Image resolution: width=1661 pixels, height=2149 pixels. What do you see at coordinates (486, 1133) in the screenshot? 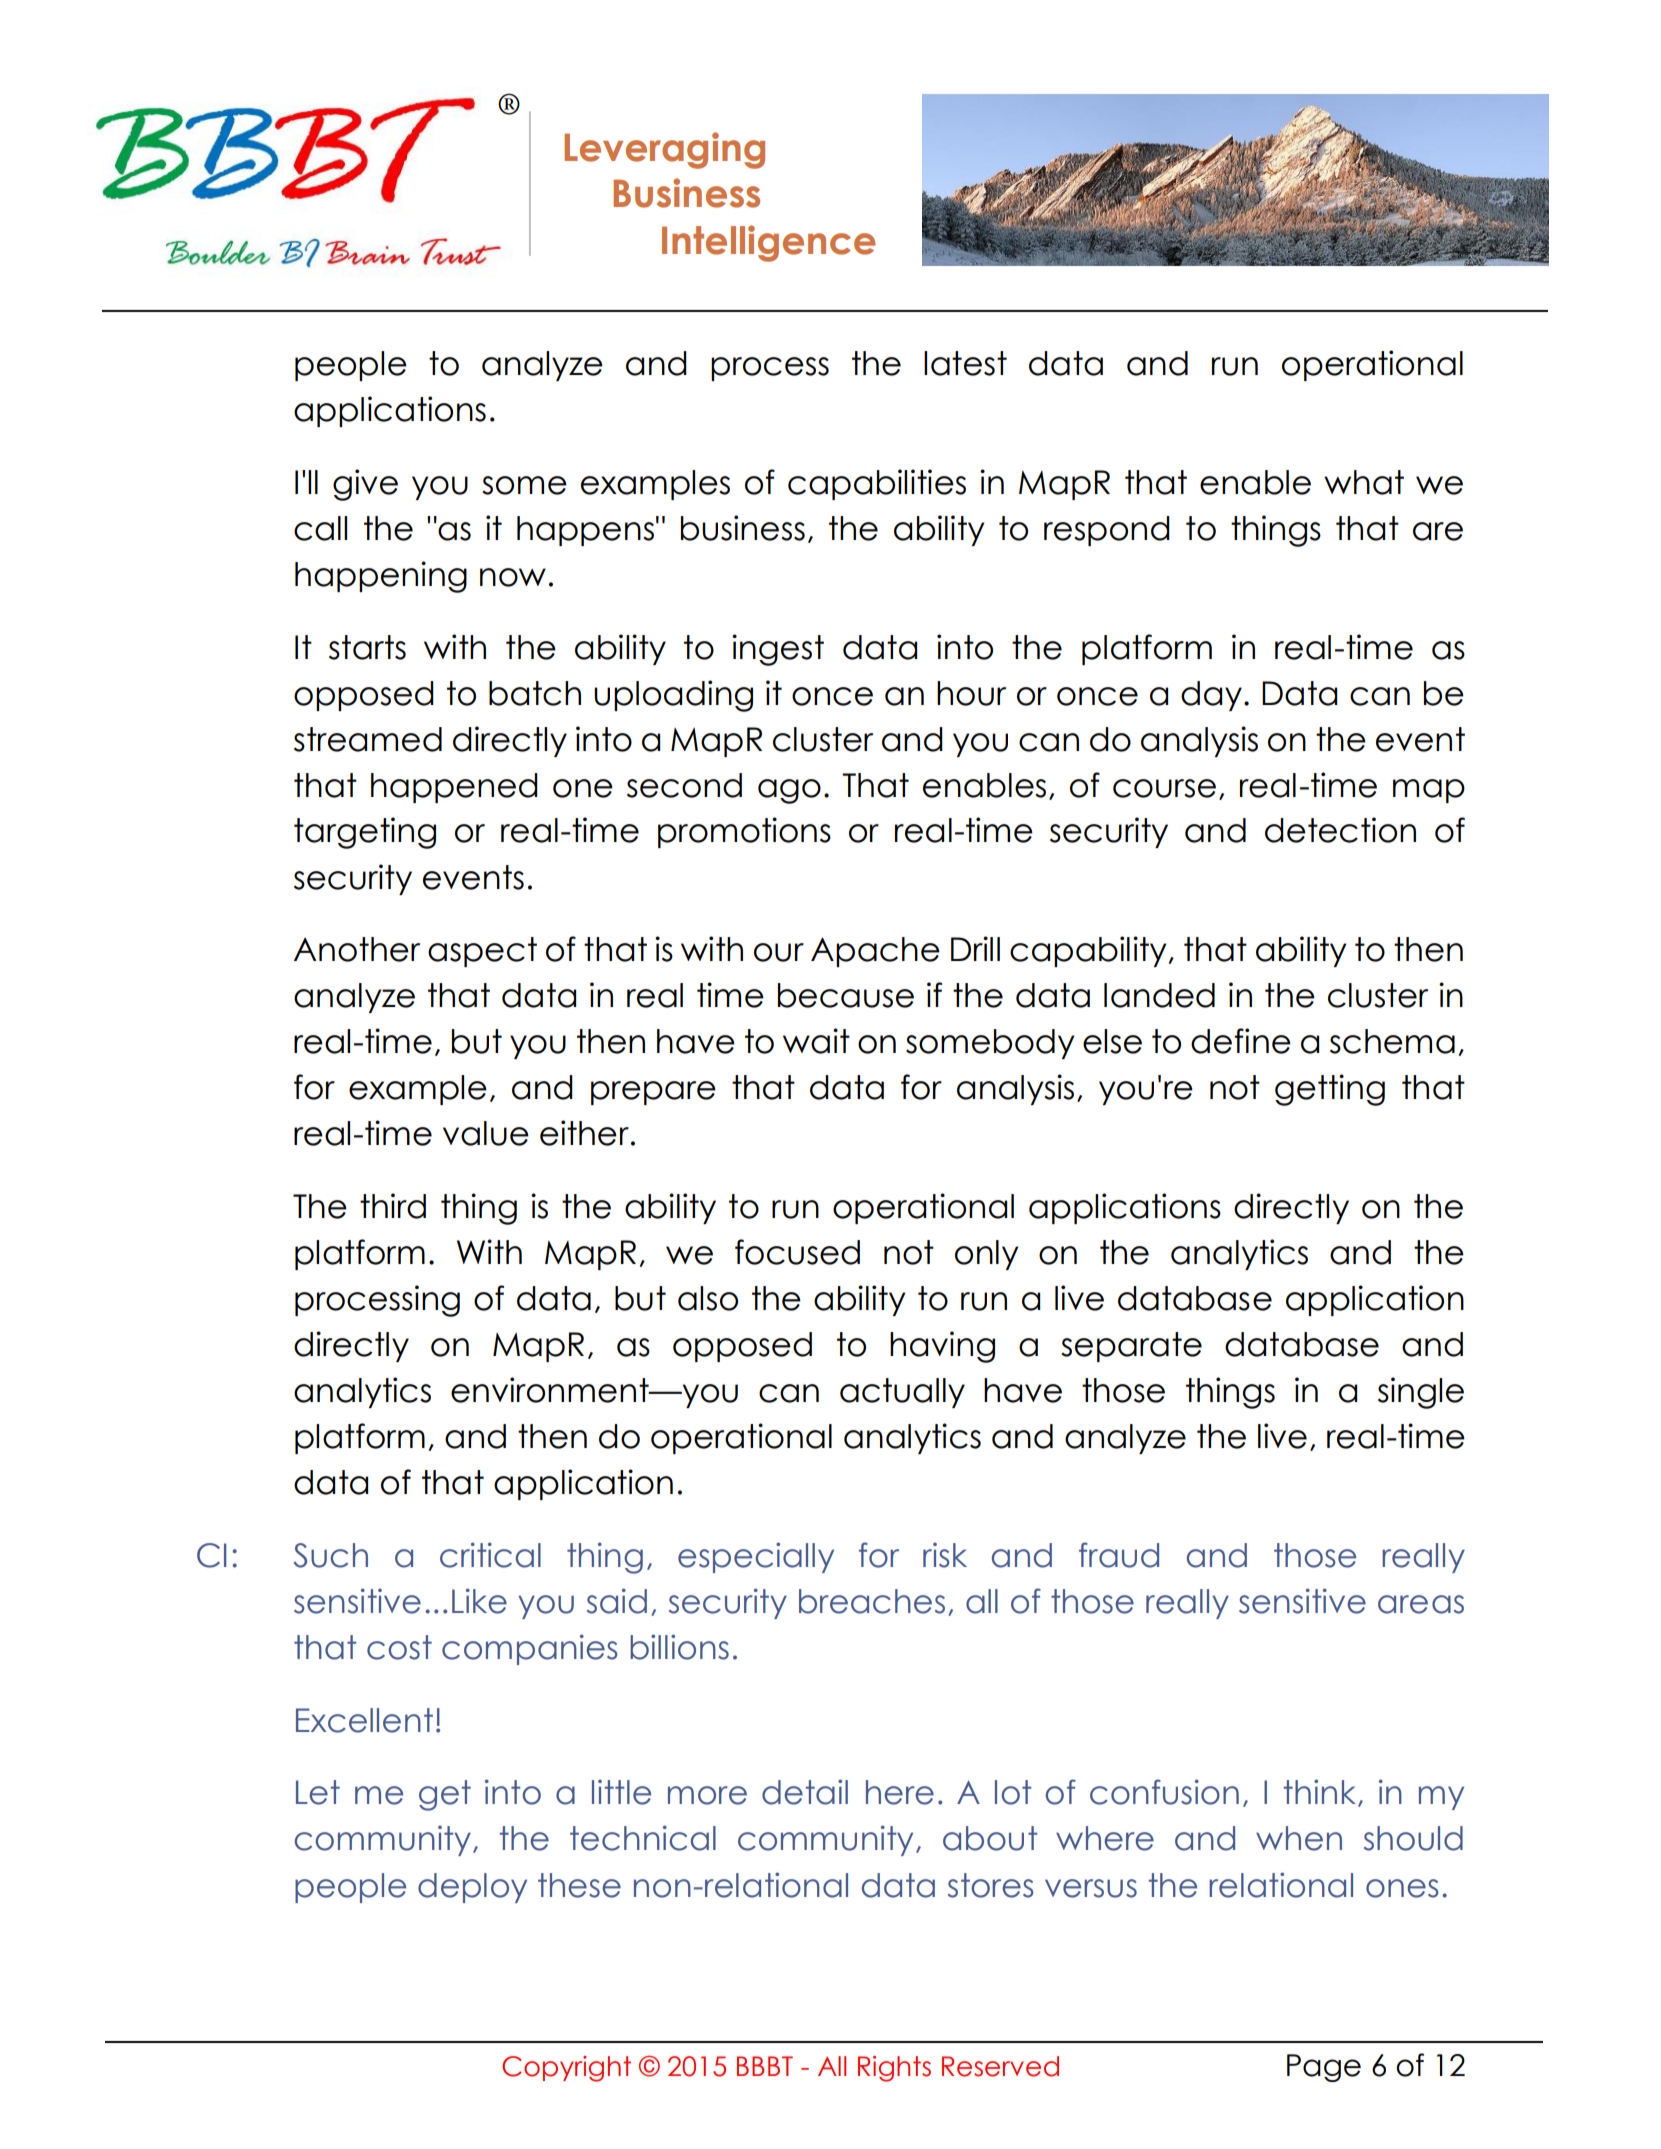
I see `value` at bounding box center [486, 1133].
